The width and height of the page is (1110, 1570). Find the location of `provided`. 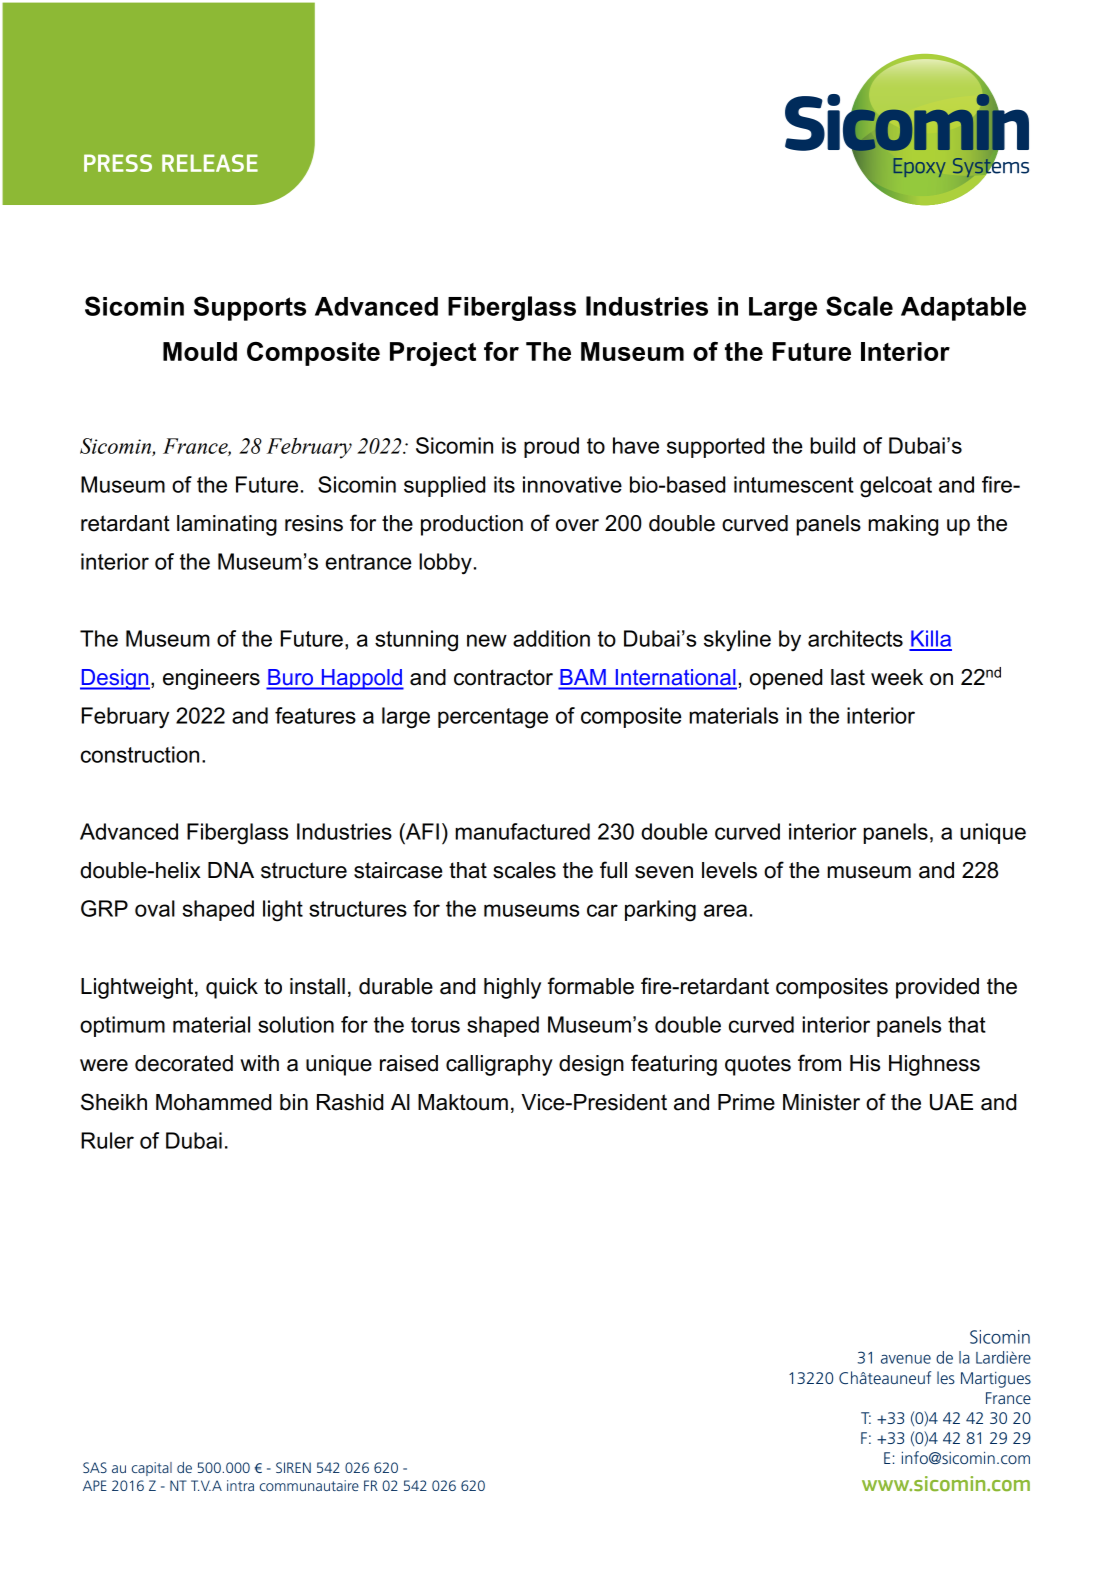

provided is located at coordinates (937, 988).
